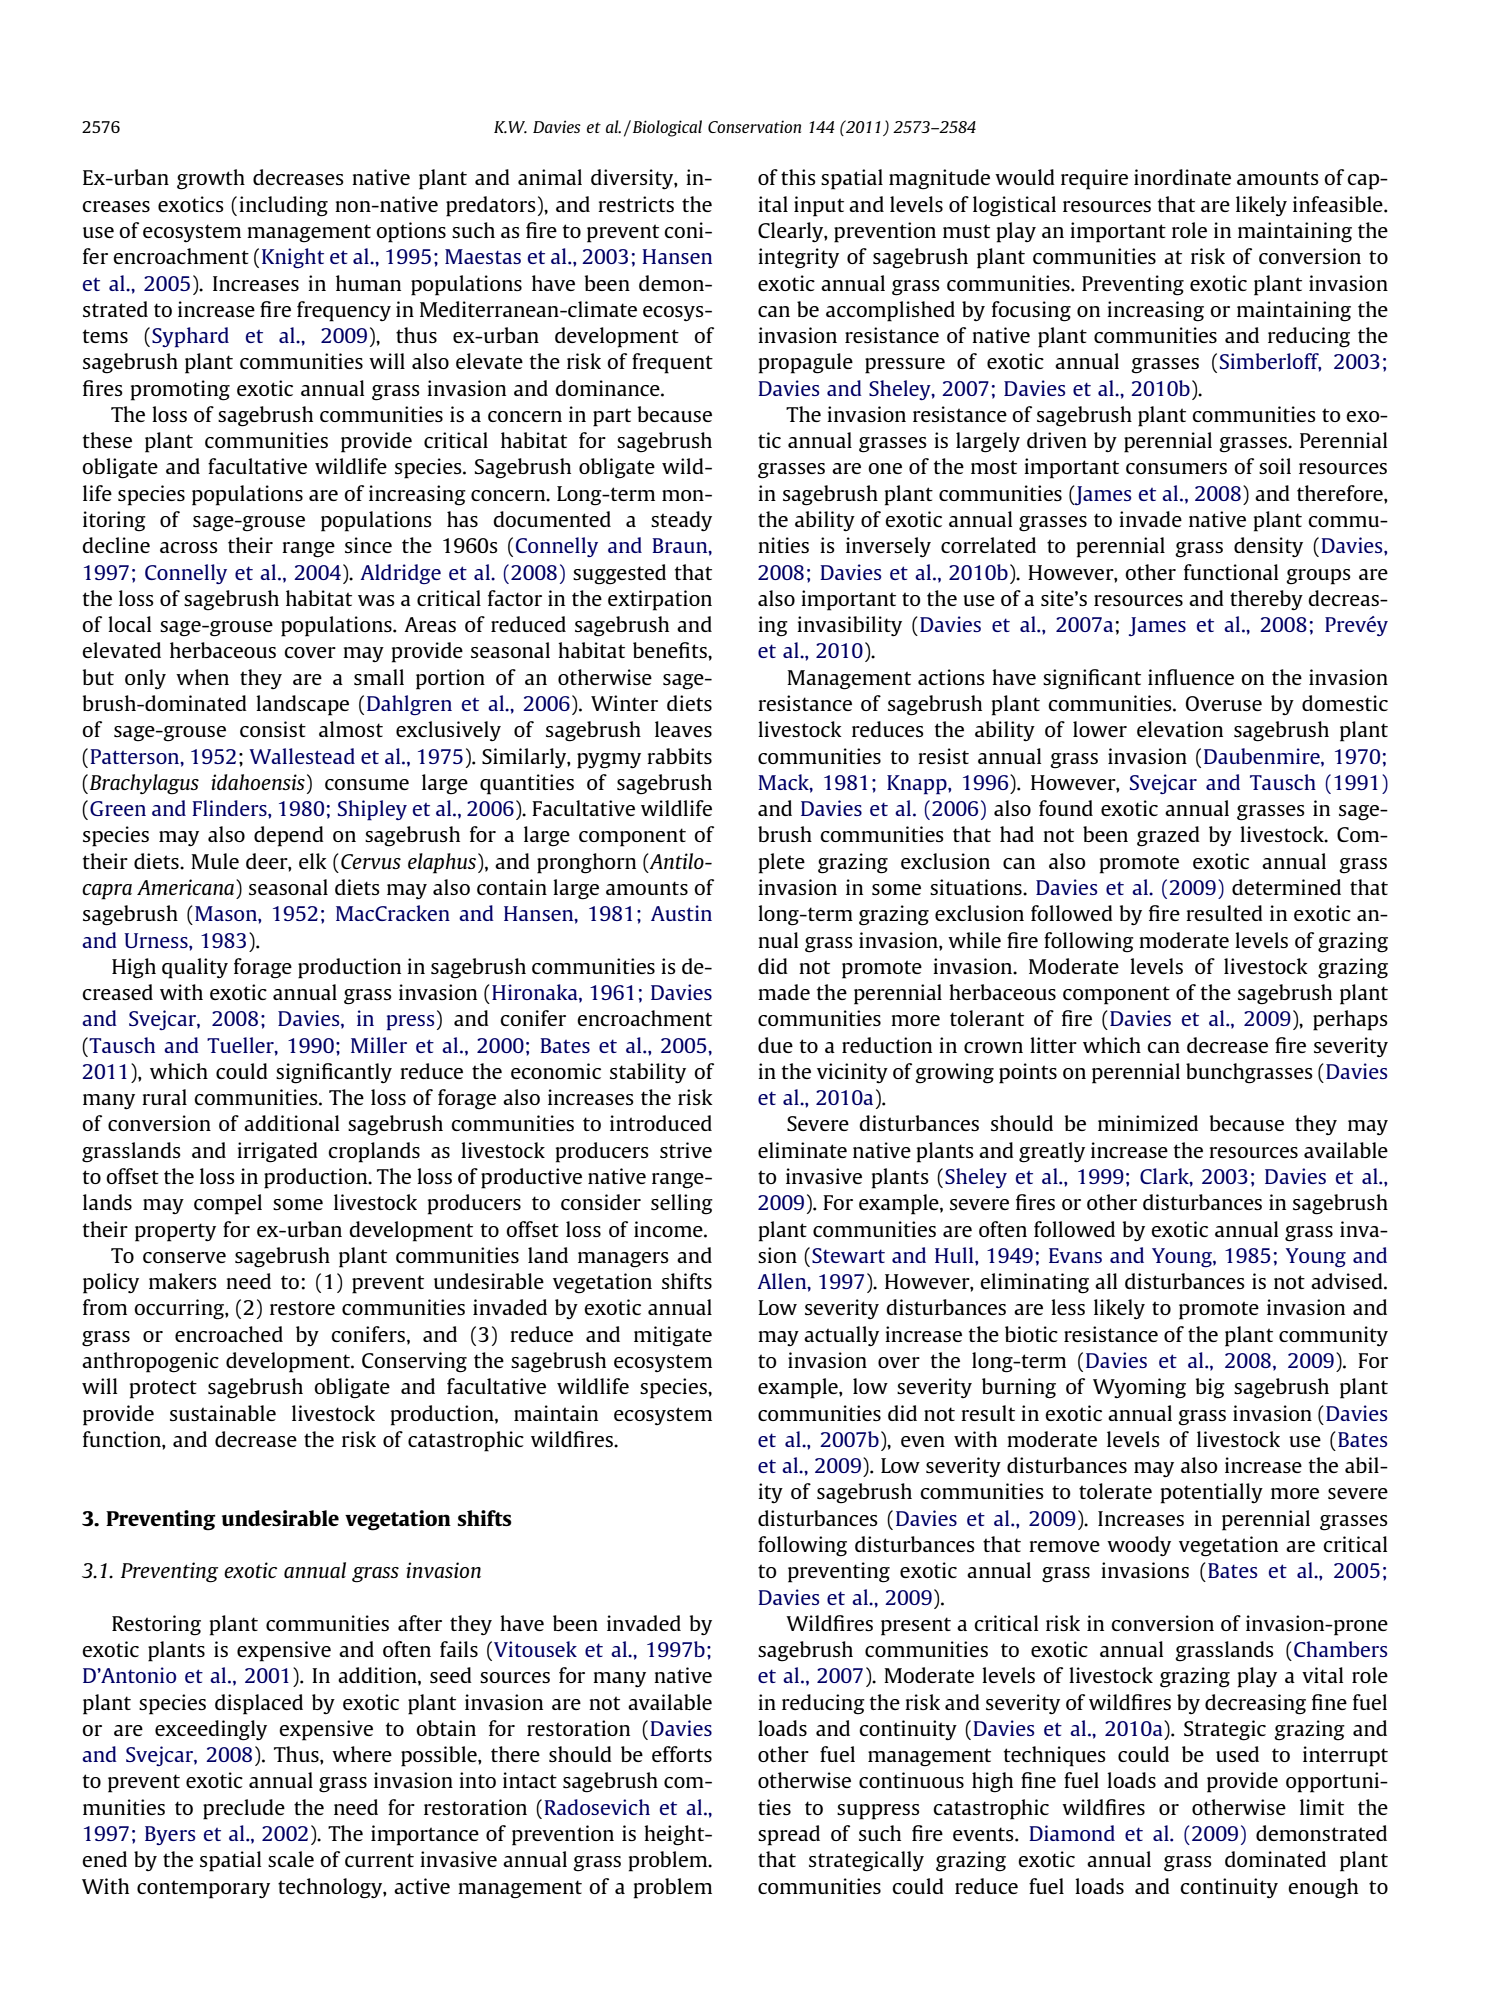 The height and width of the screenshot is (1994, 1495). I want to click on made, so click(784, 992).
